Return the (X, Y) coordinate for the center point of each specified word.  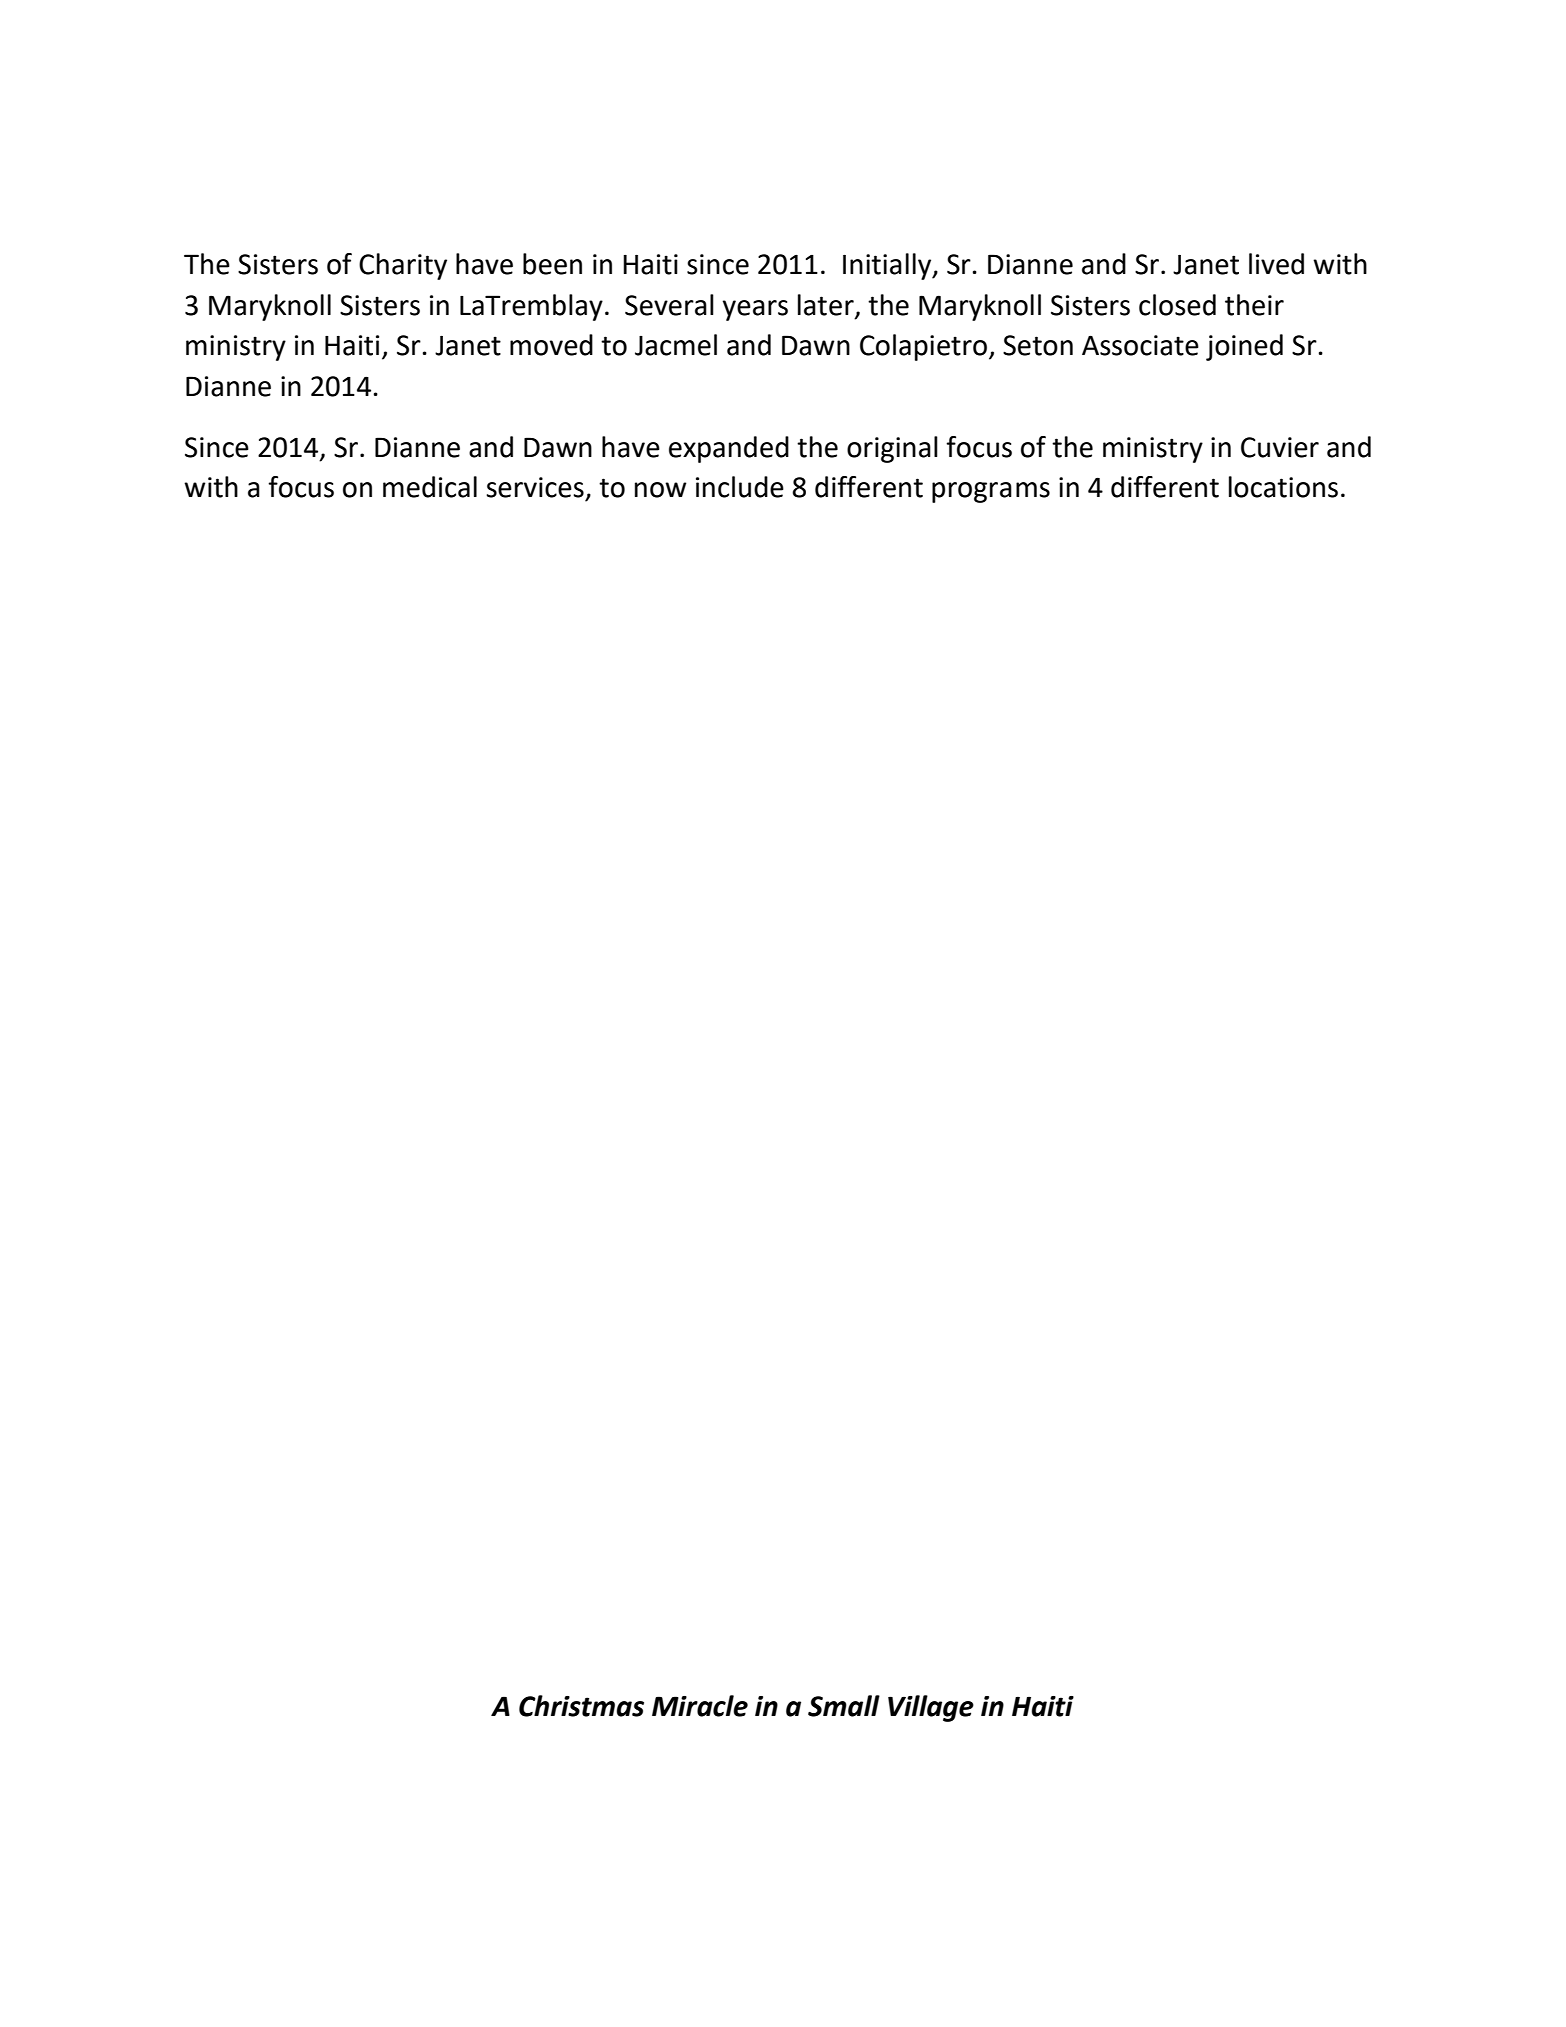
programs (991, 492)
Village (931, 1708)
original (892, 449)
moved (551, 345)
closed (1177, 305)
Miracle (700, 1706)
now (661, 490)
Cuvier (1280, 447)
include (740, 487)
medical (430, 487)
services (535, 487)
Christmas (581, 1706)
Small (844, 1706)
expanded (729, 449)
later (827, 306)
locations (1283, 487)
